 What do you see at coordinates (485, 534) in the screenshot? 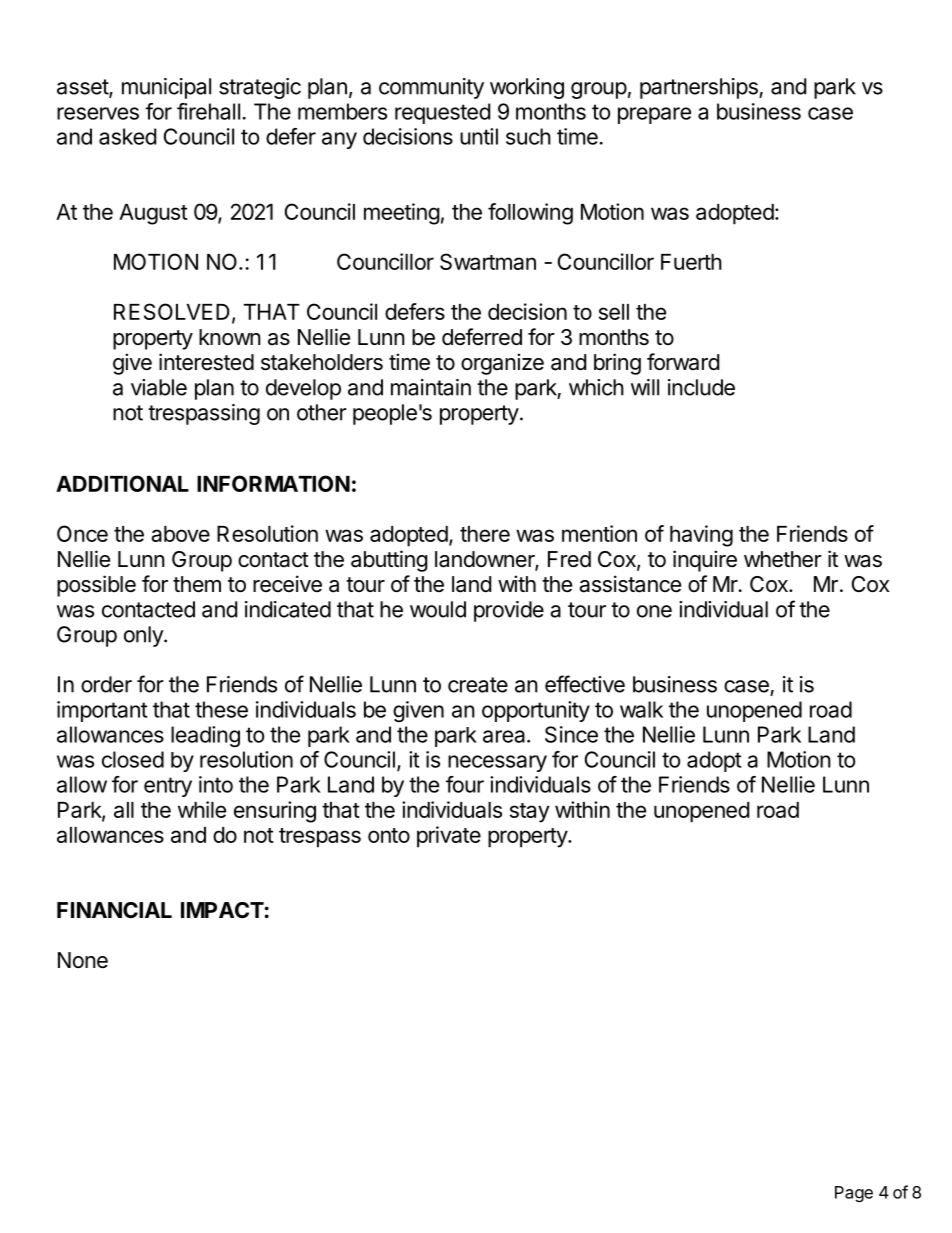
I see `there` at bounding box center [485, 534].
